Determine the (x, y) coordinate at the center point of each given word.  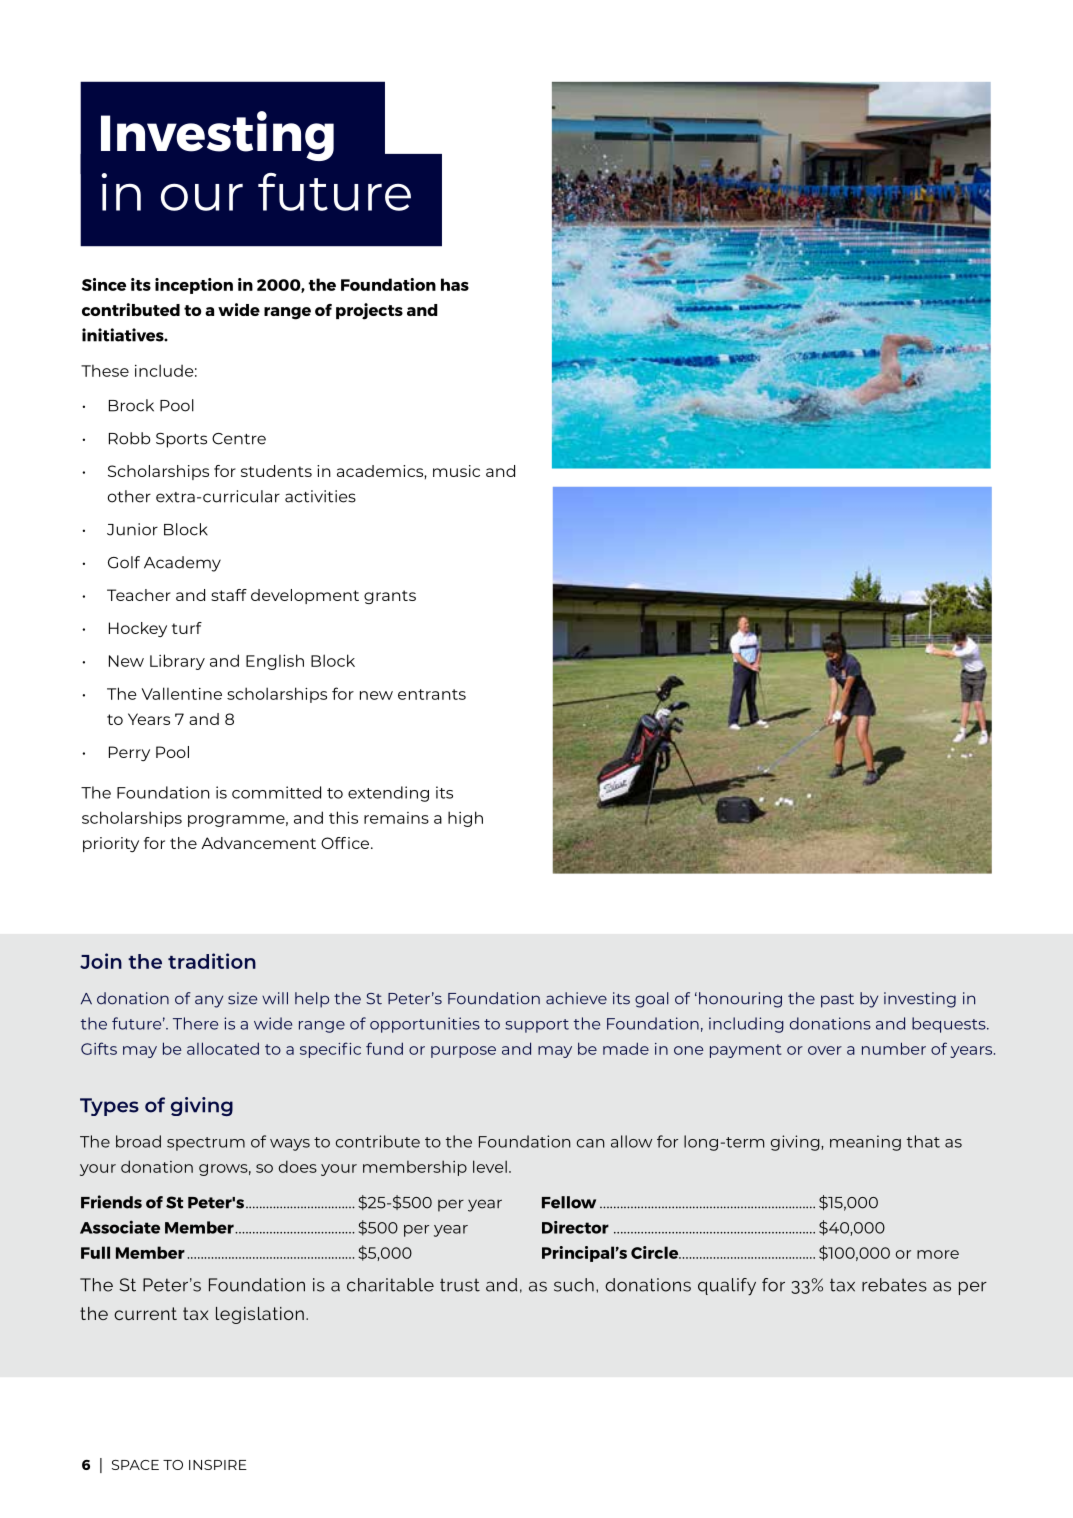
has (455, 284)
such (574, 1285)
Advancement (258, 843)
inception (194, 286)
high (465, 819)
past (837, 1001)
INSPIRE (218, 1465)
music (456, 471)
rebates (894, 1285)
